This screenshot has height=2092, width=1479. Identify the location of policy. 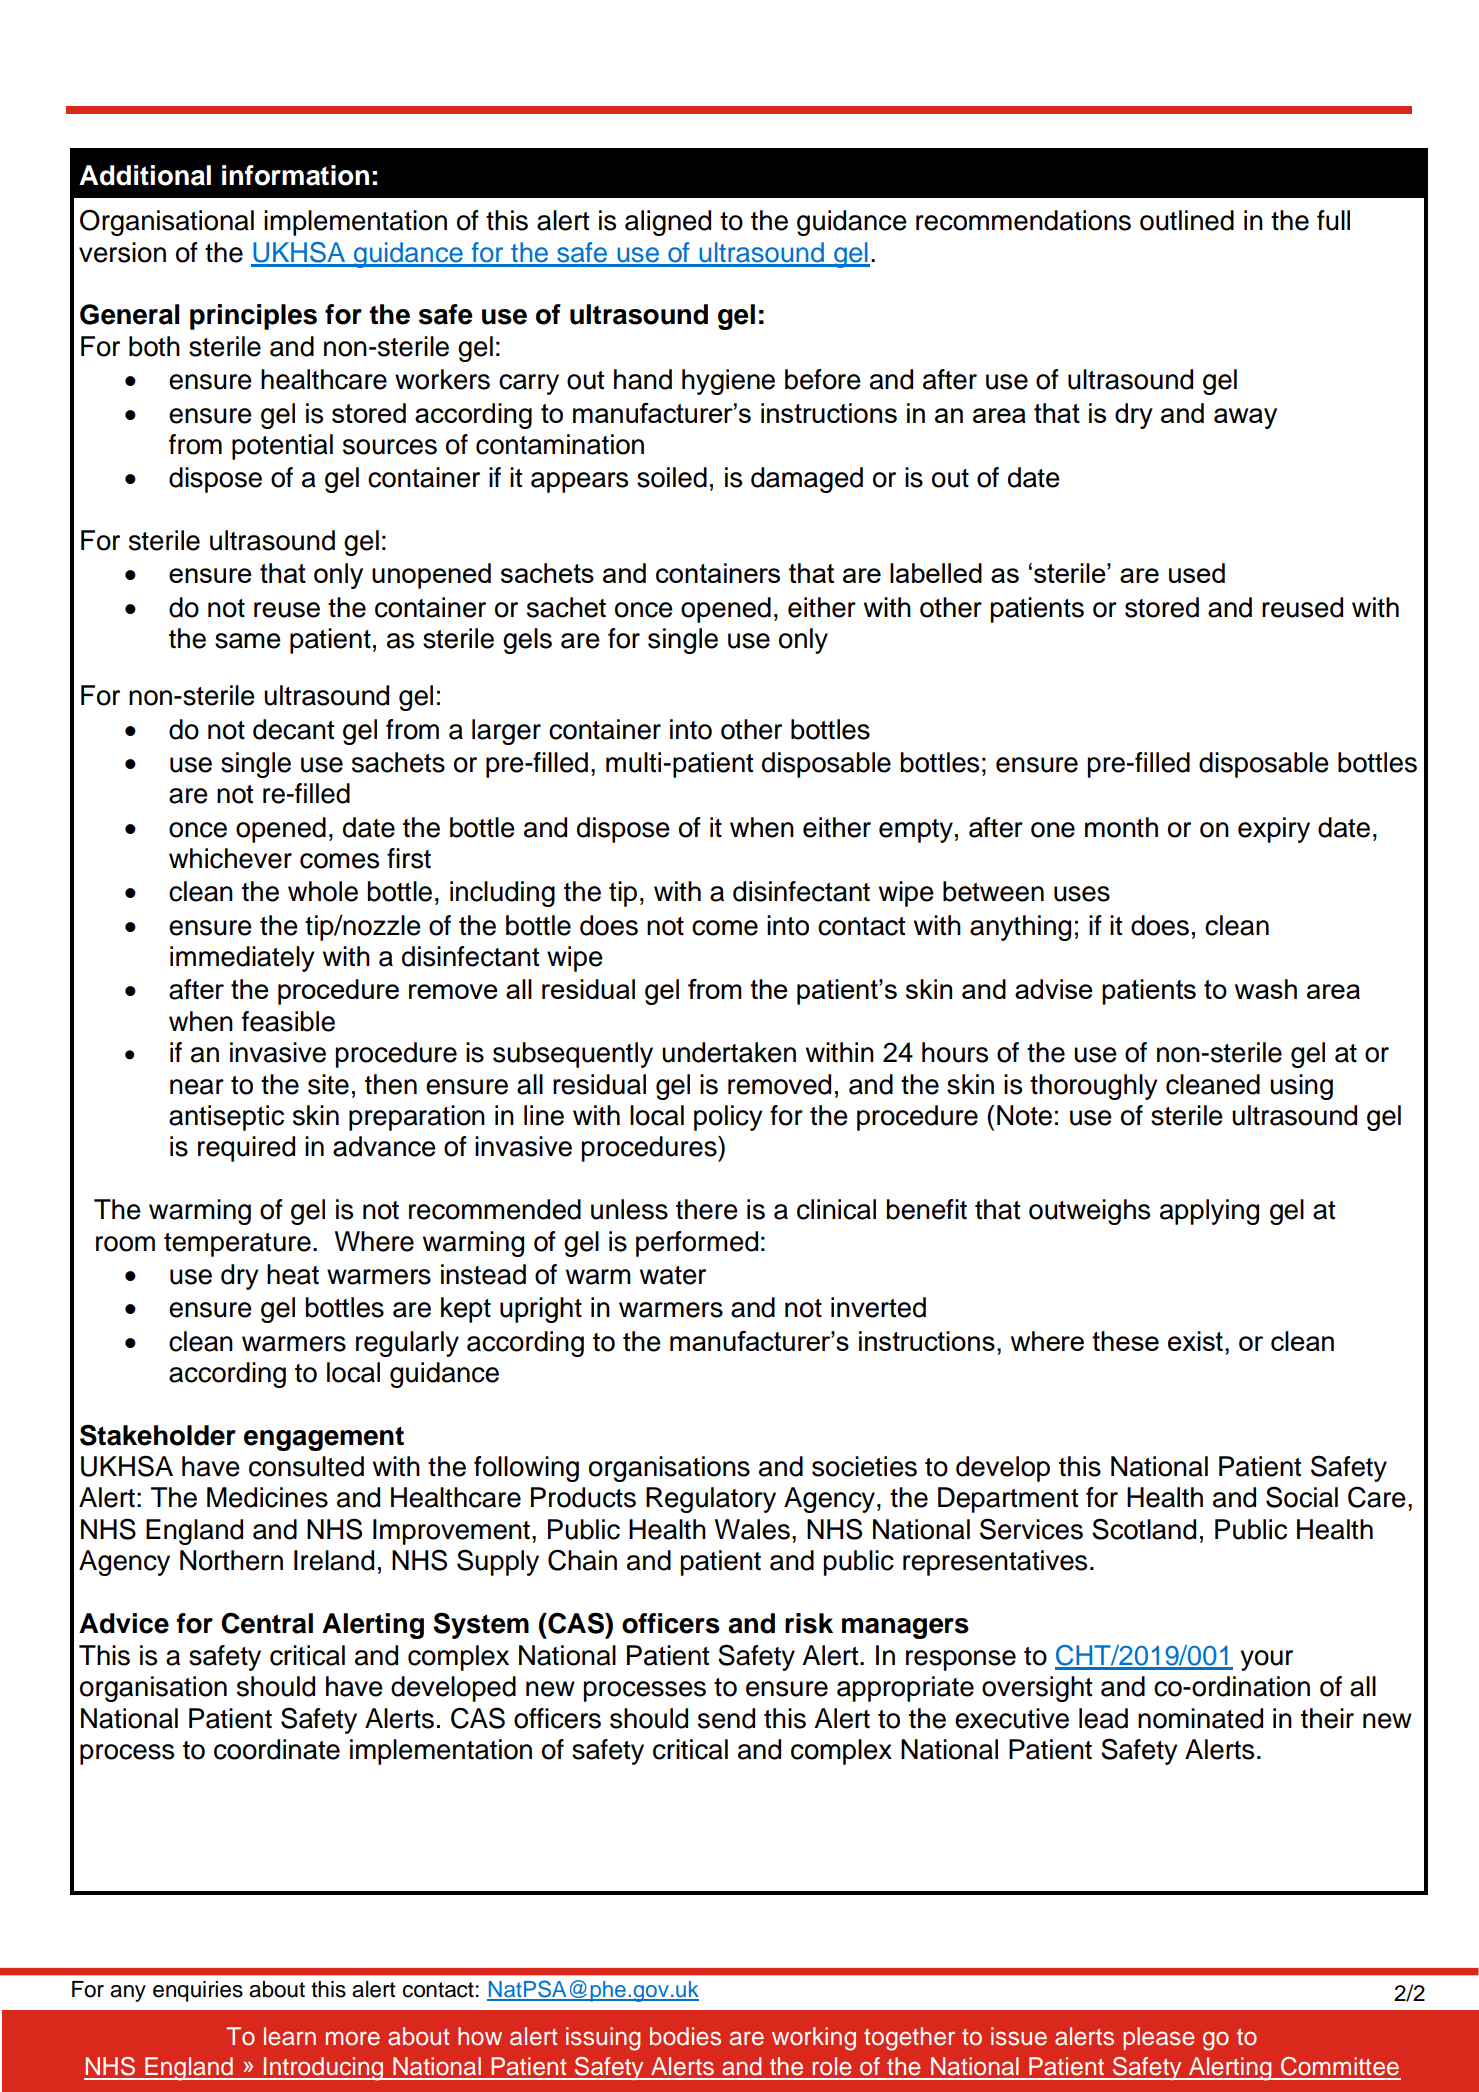
(728, 1118).
